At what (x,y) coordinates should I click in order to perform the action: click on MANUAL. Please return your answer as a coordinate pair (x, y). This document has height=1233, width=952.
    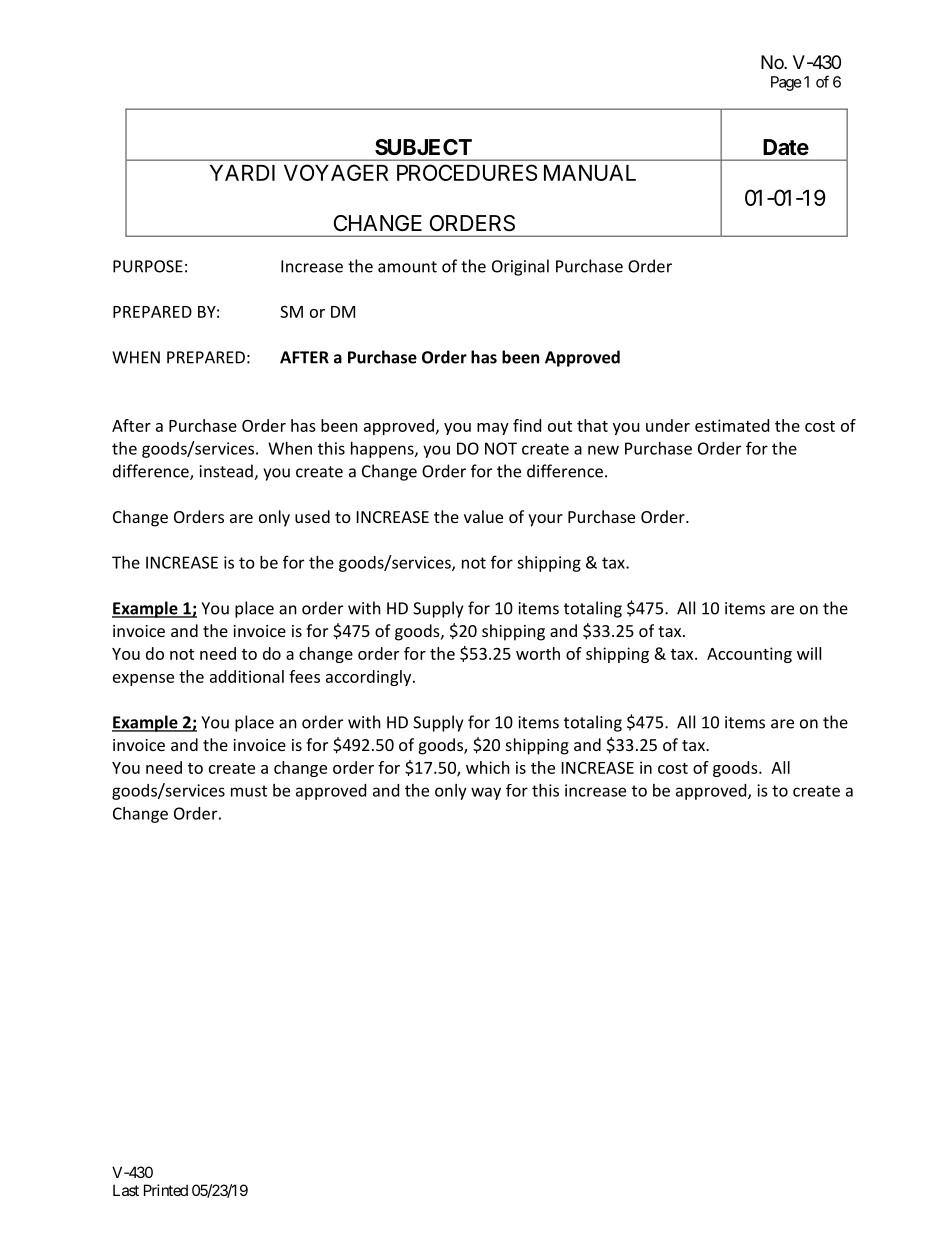
    Looking at the image, I should click on (590, 173).
